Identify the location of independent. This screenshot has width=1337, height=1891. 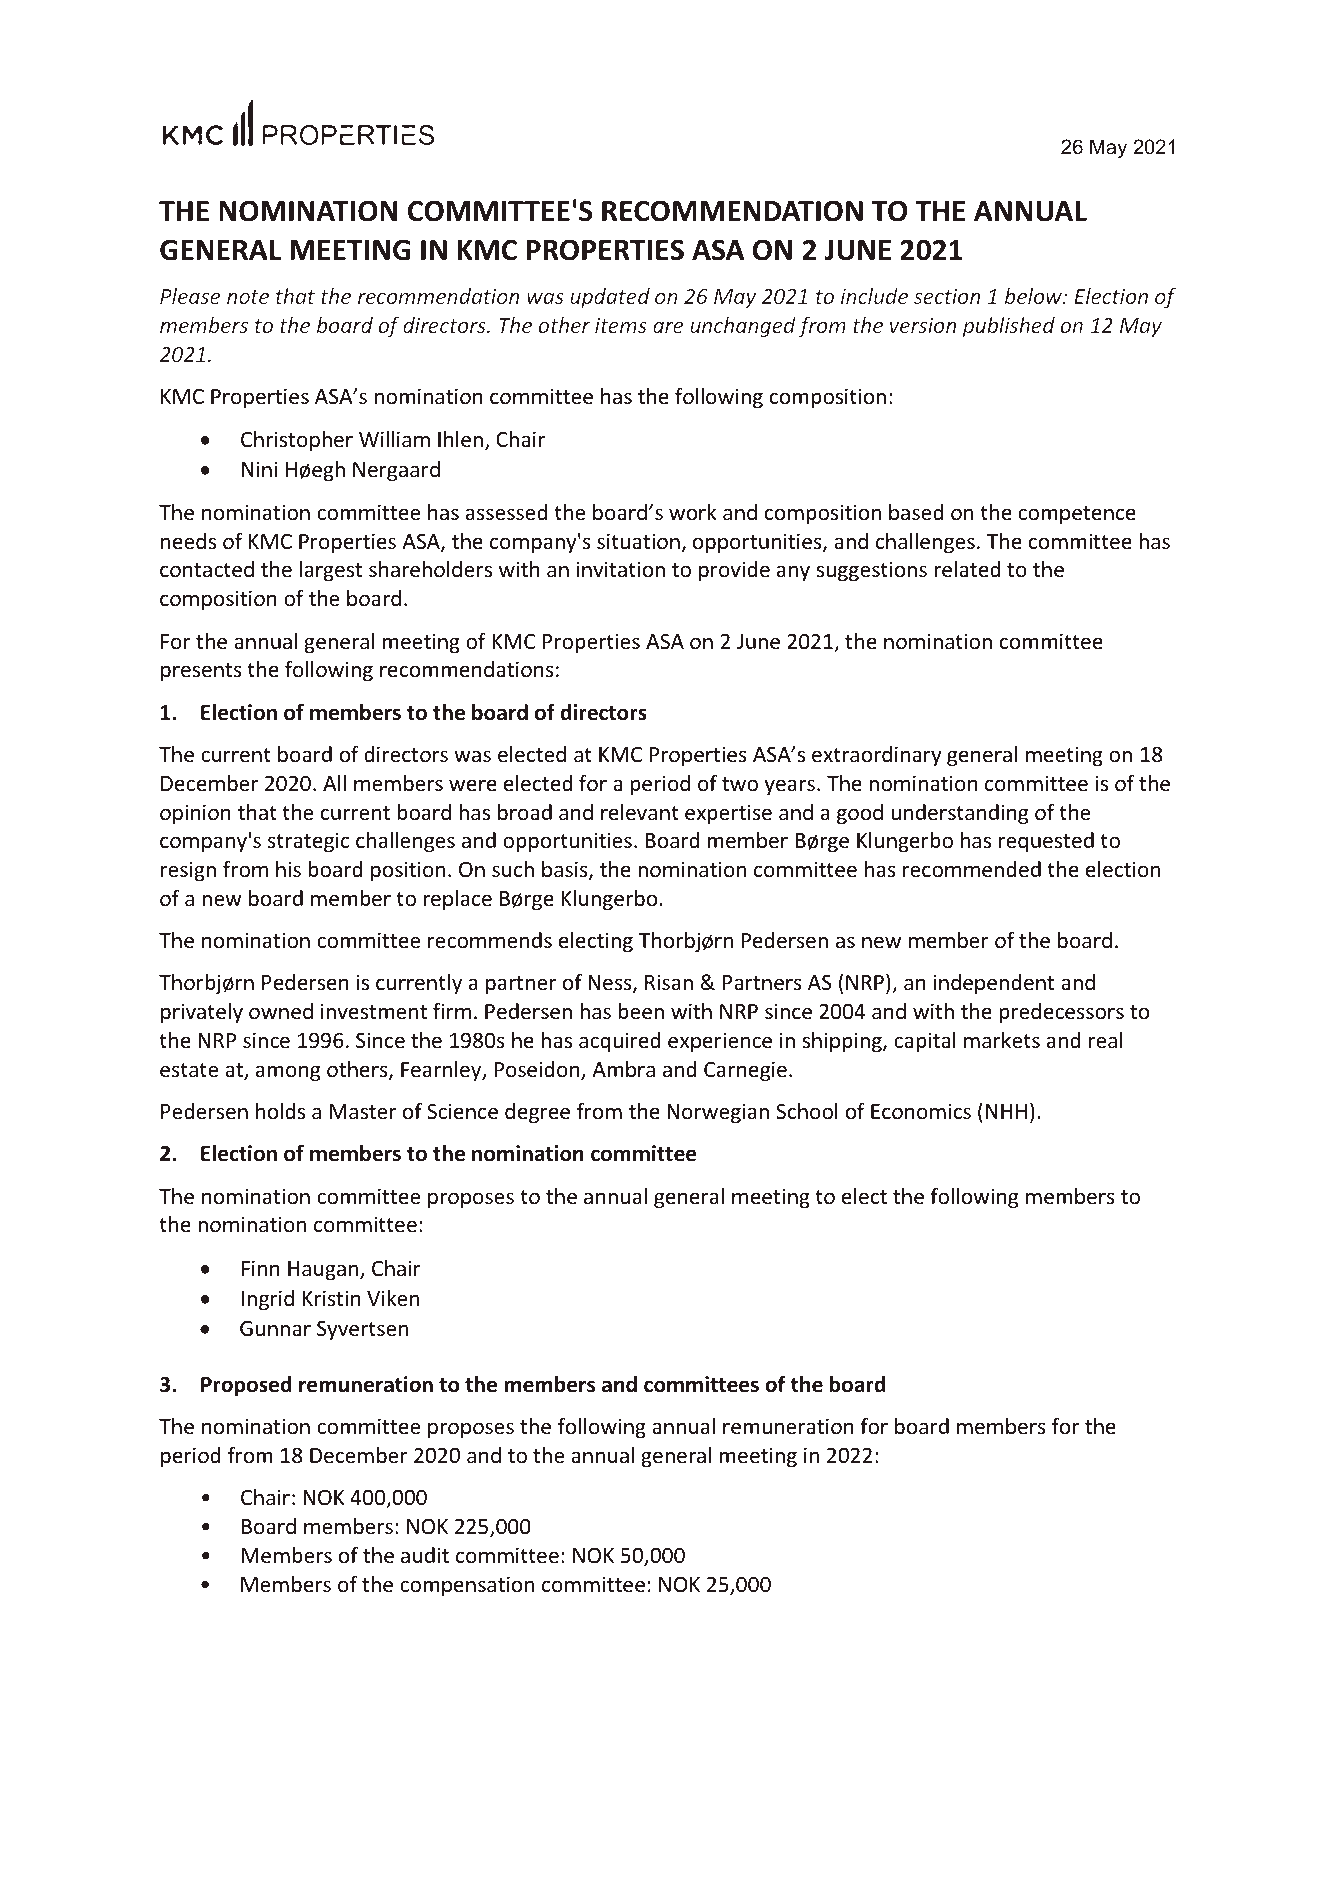
(994, 984).
